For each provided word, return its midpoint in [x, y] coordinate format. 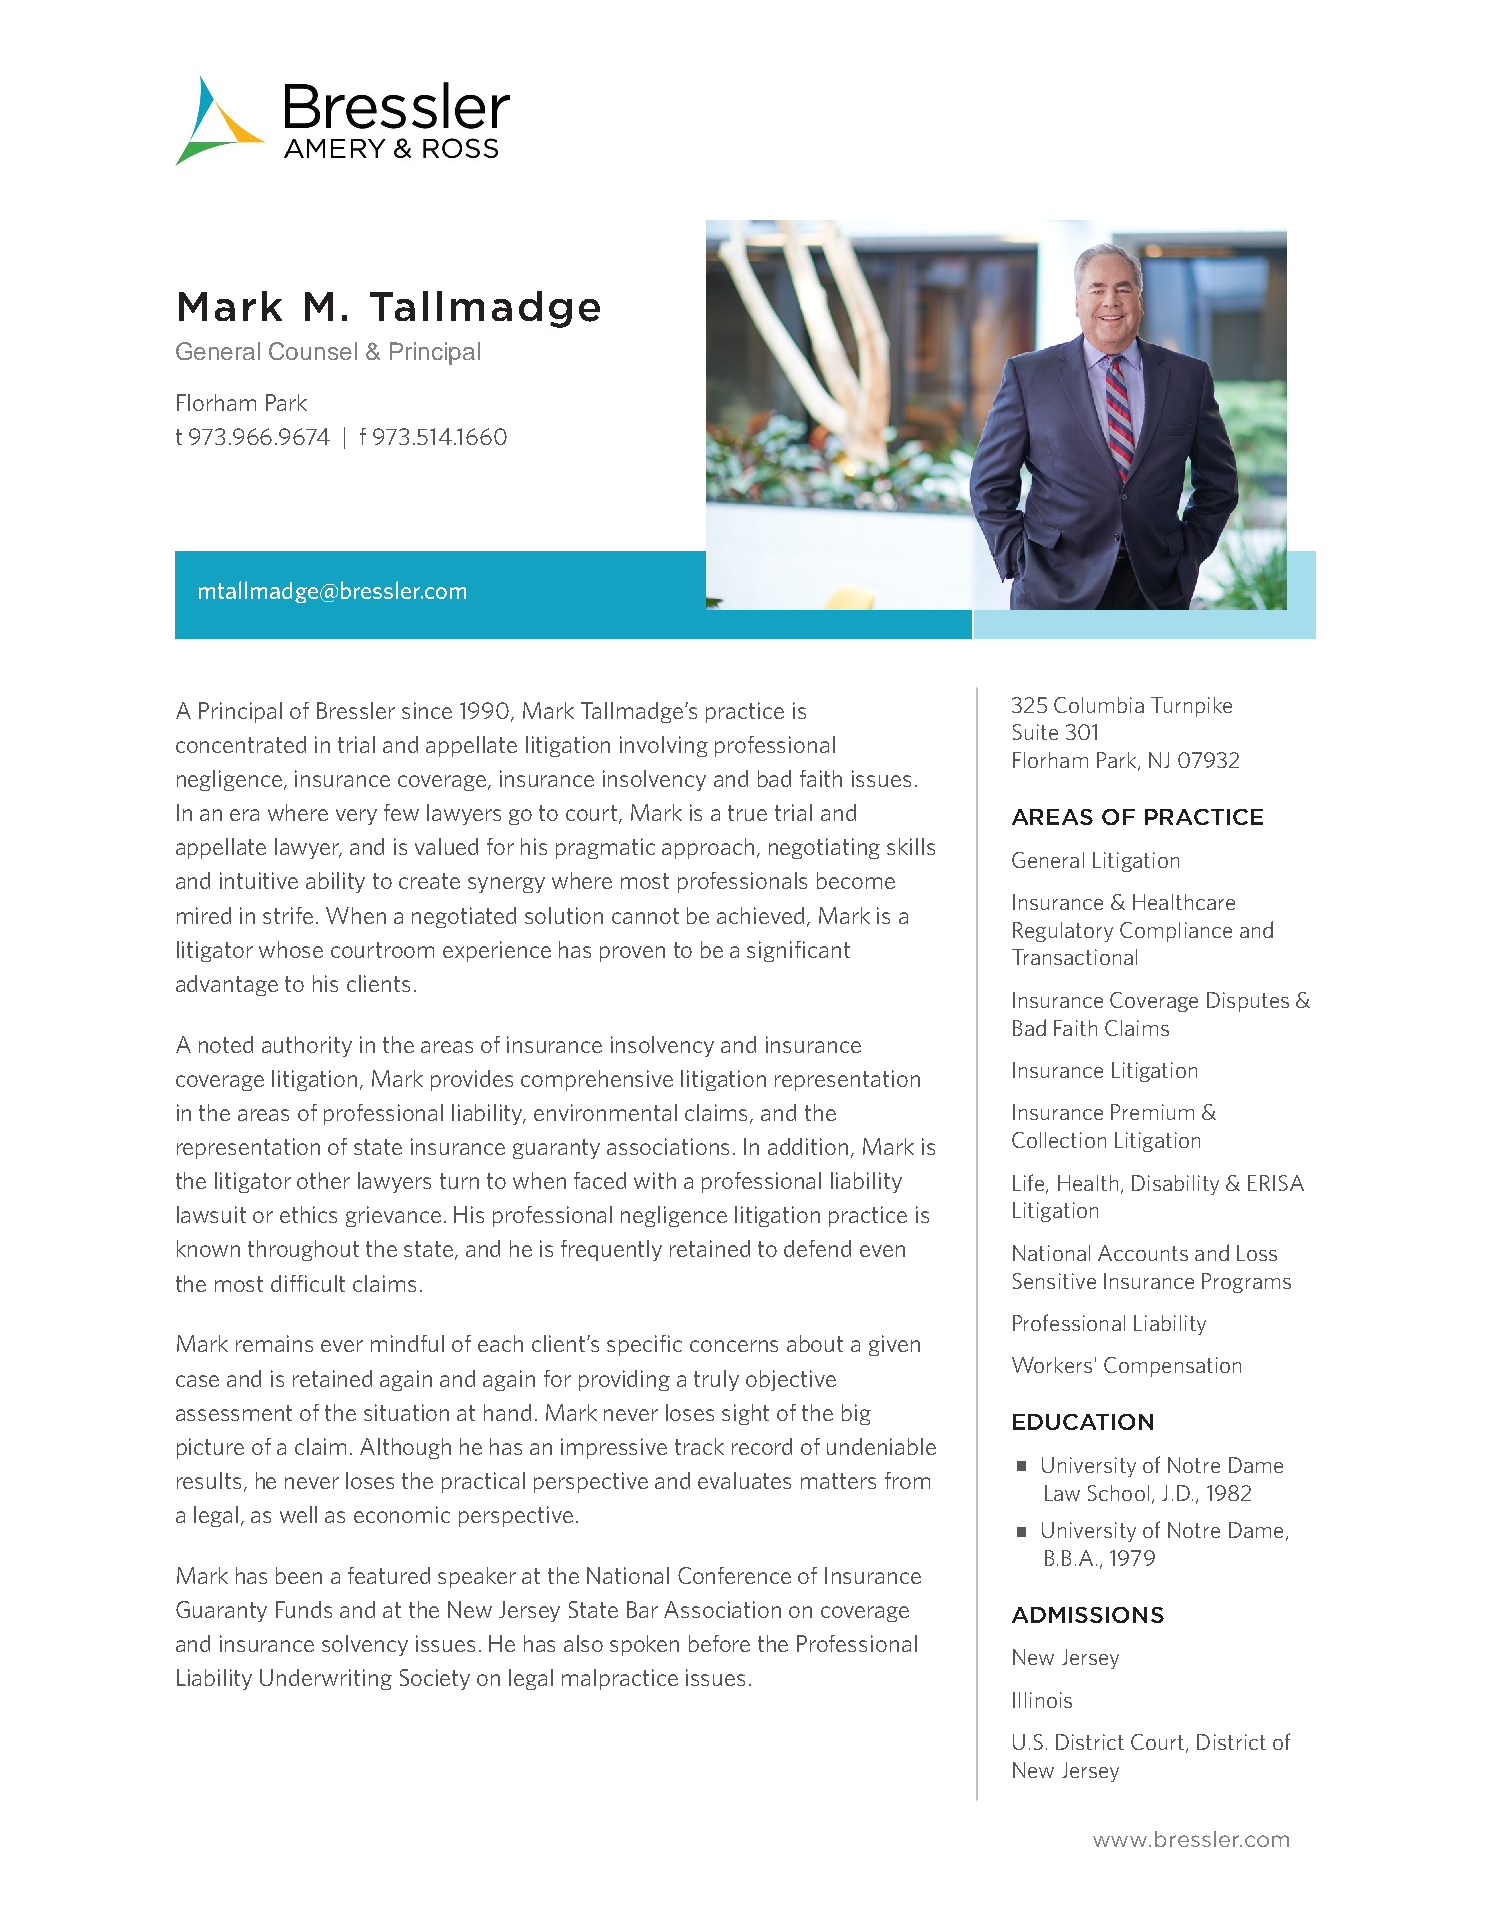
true [747, 813]
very [356, 817]
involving [664, 746]
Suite [1035, 732]
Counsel [313, 351]
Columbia [1099, 705]
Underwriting [326, 1679]
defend [817, 1248]
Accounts [1143, 1253]
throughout [303, 1250]
